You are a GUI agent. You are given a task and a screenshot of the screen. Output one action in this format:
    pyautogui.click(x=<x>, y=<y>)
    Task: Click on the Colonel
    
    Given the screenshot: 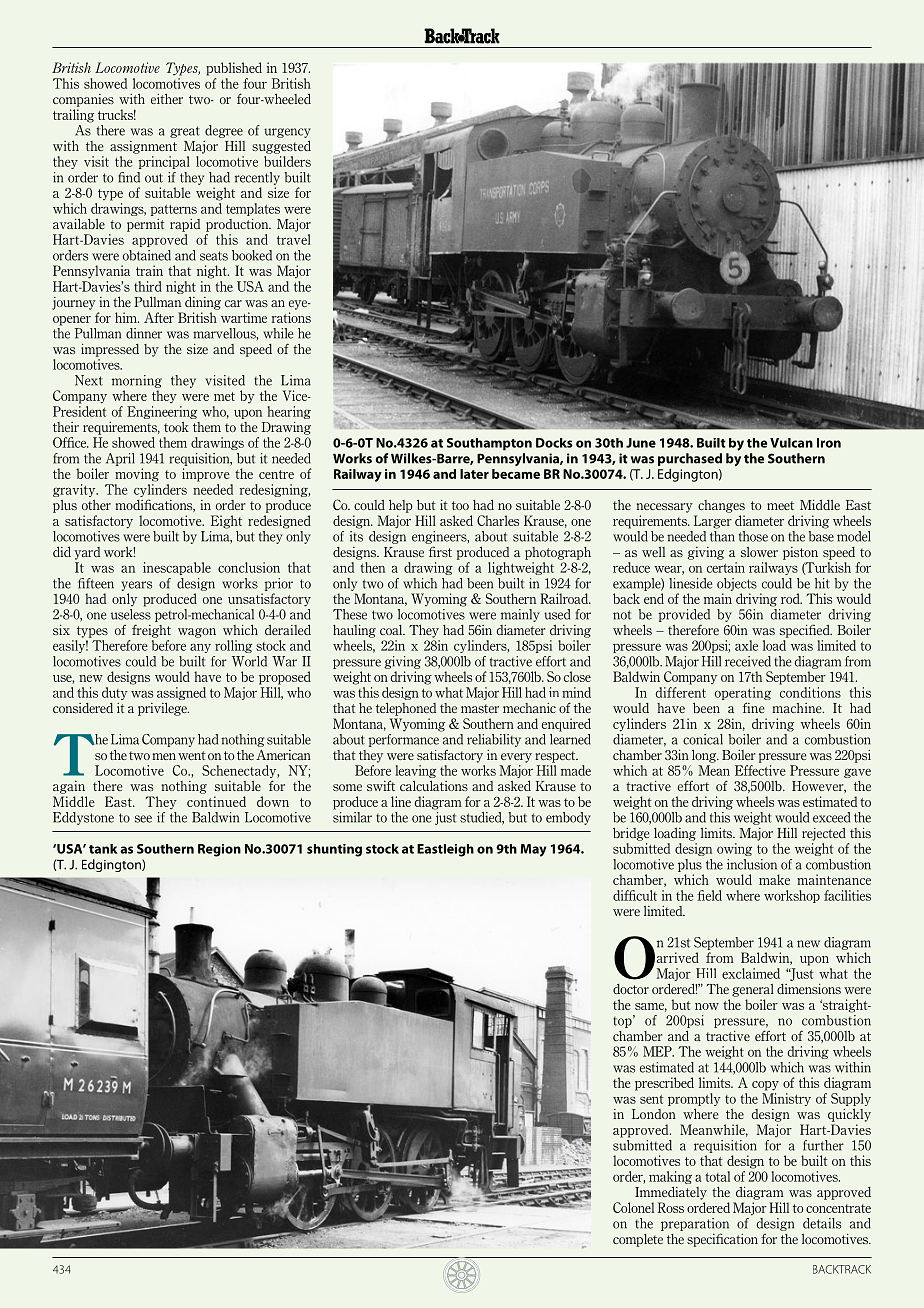 What is the action you would take?
    pyautogui.click(x=633, y=1207)
